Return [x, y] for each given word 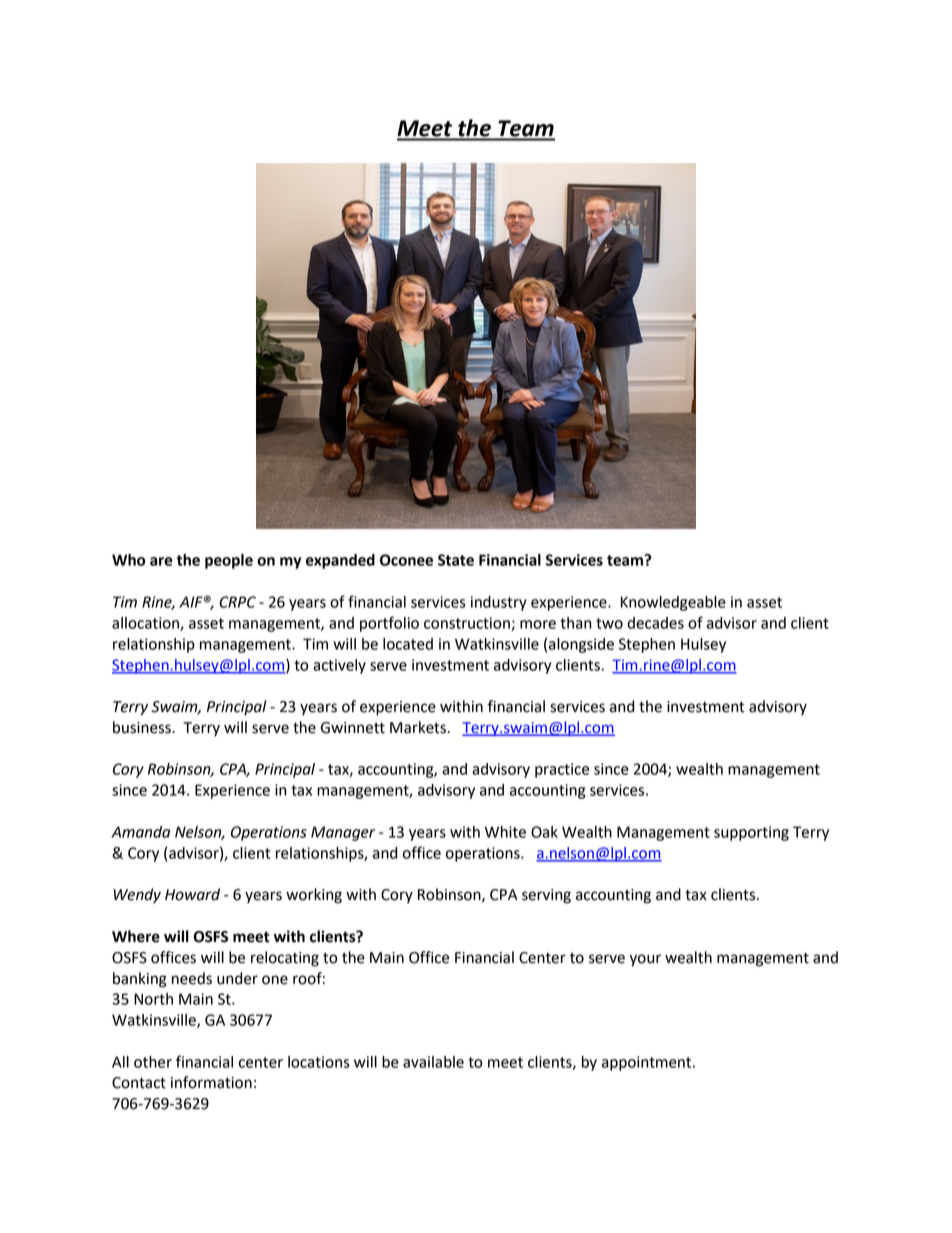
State [456, 560]
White [505, 832]
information [211, 1082]
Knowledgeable [673, 603]
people [229, 561]
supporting [751, 833]
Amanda [140, 832]
